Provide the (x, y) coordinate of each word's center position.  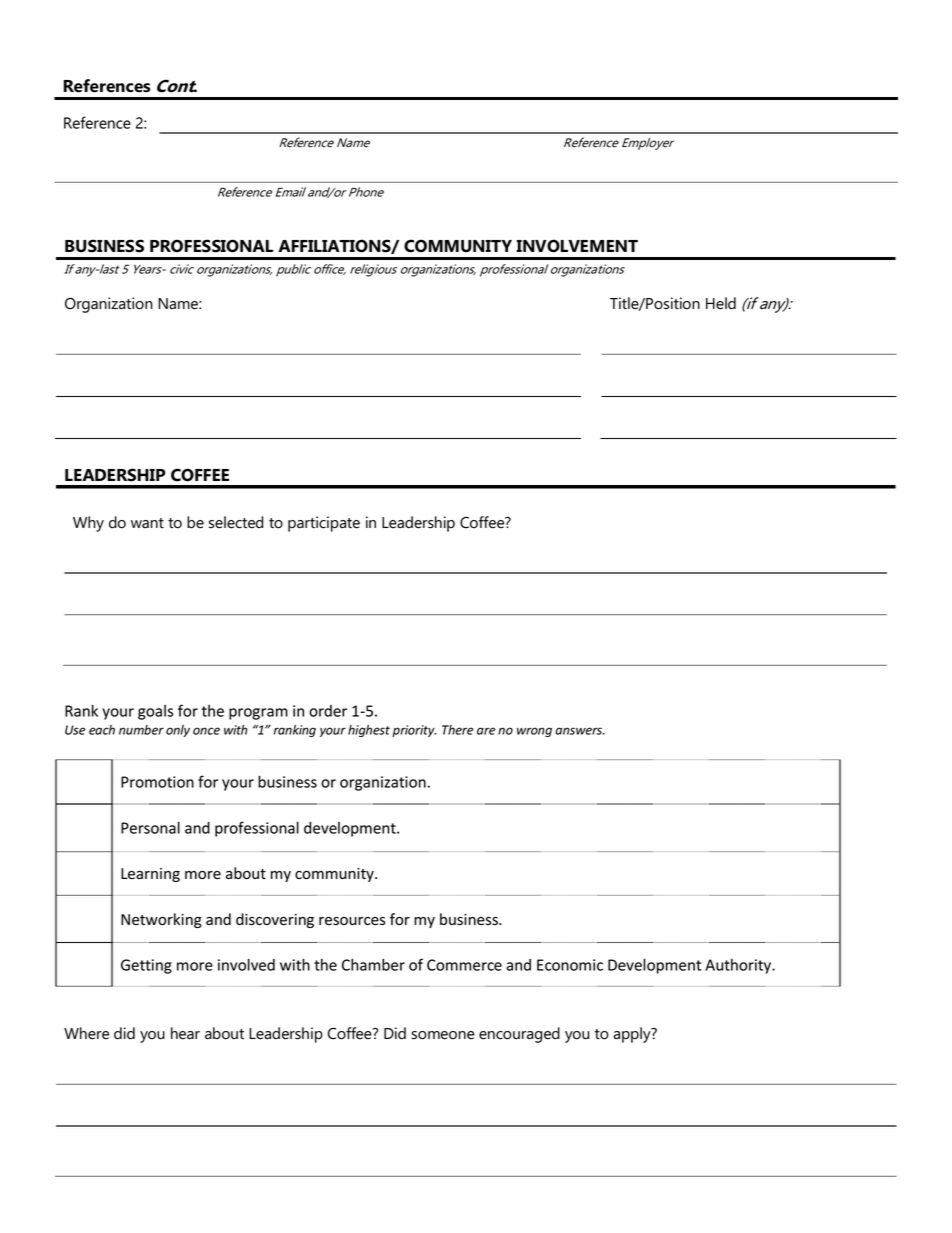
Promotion (157, 782)
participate (324, 524)
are (486, 731)
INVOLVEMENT (577, 246)
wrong (534, 732)
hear (185, 1033)
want (147, 523)
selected (236, 522)
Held (721, 303)
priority (414, 731)
